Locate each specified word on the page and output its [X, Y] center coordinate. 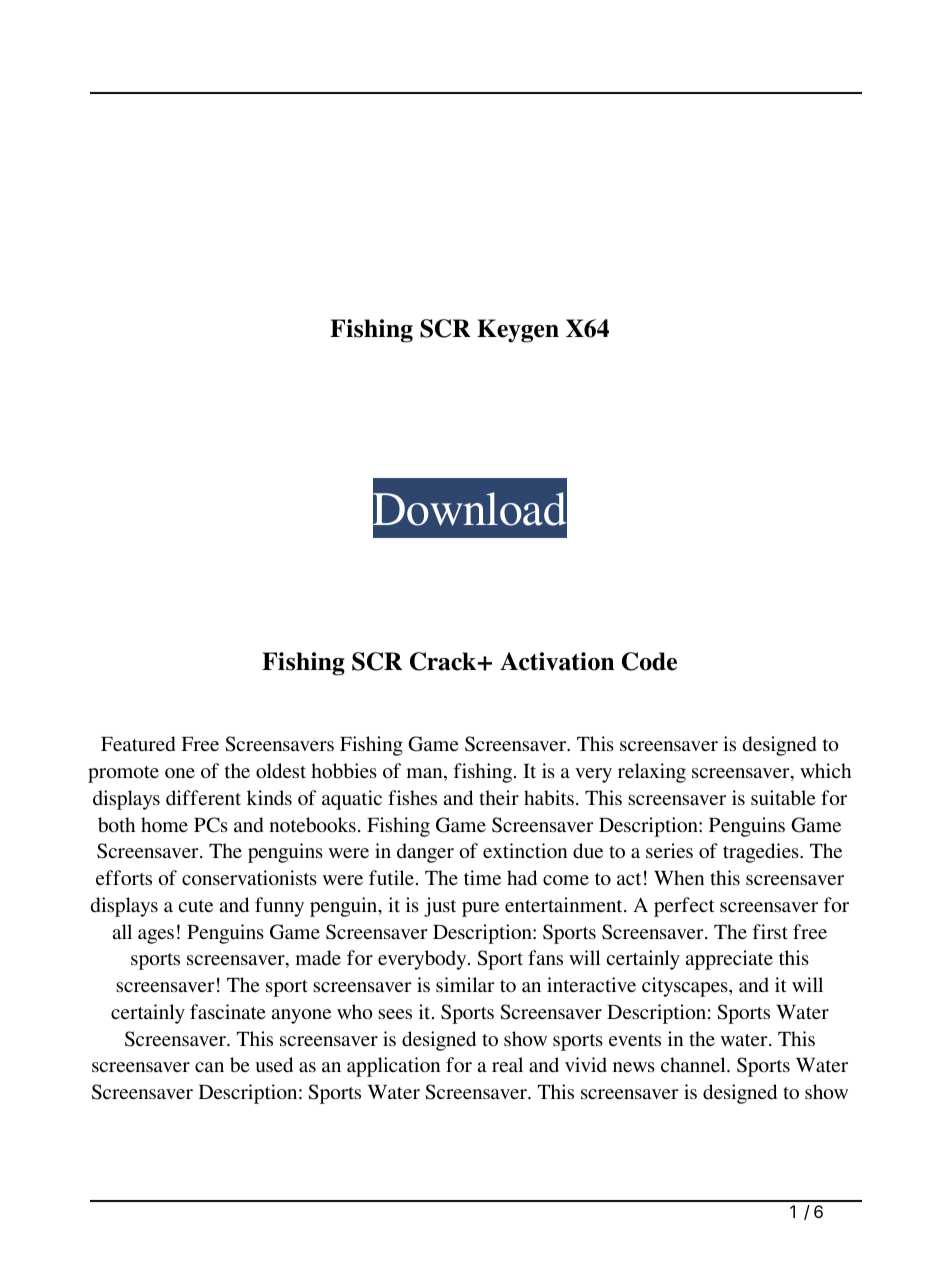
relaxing [652, 773]
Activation [557, 661]
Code [649, 661]
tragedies [762, 853]
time [482, 877]
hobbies [344, 770]
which [825, 770]
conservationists [249, 877]
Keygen [518, 331]
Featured [138, 743]
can [209, 1067]
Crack [444, 661]
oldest [281, 770]
